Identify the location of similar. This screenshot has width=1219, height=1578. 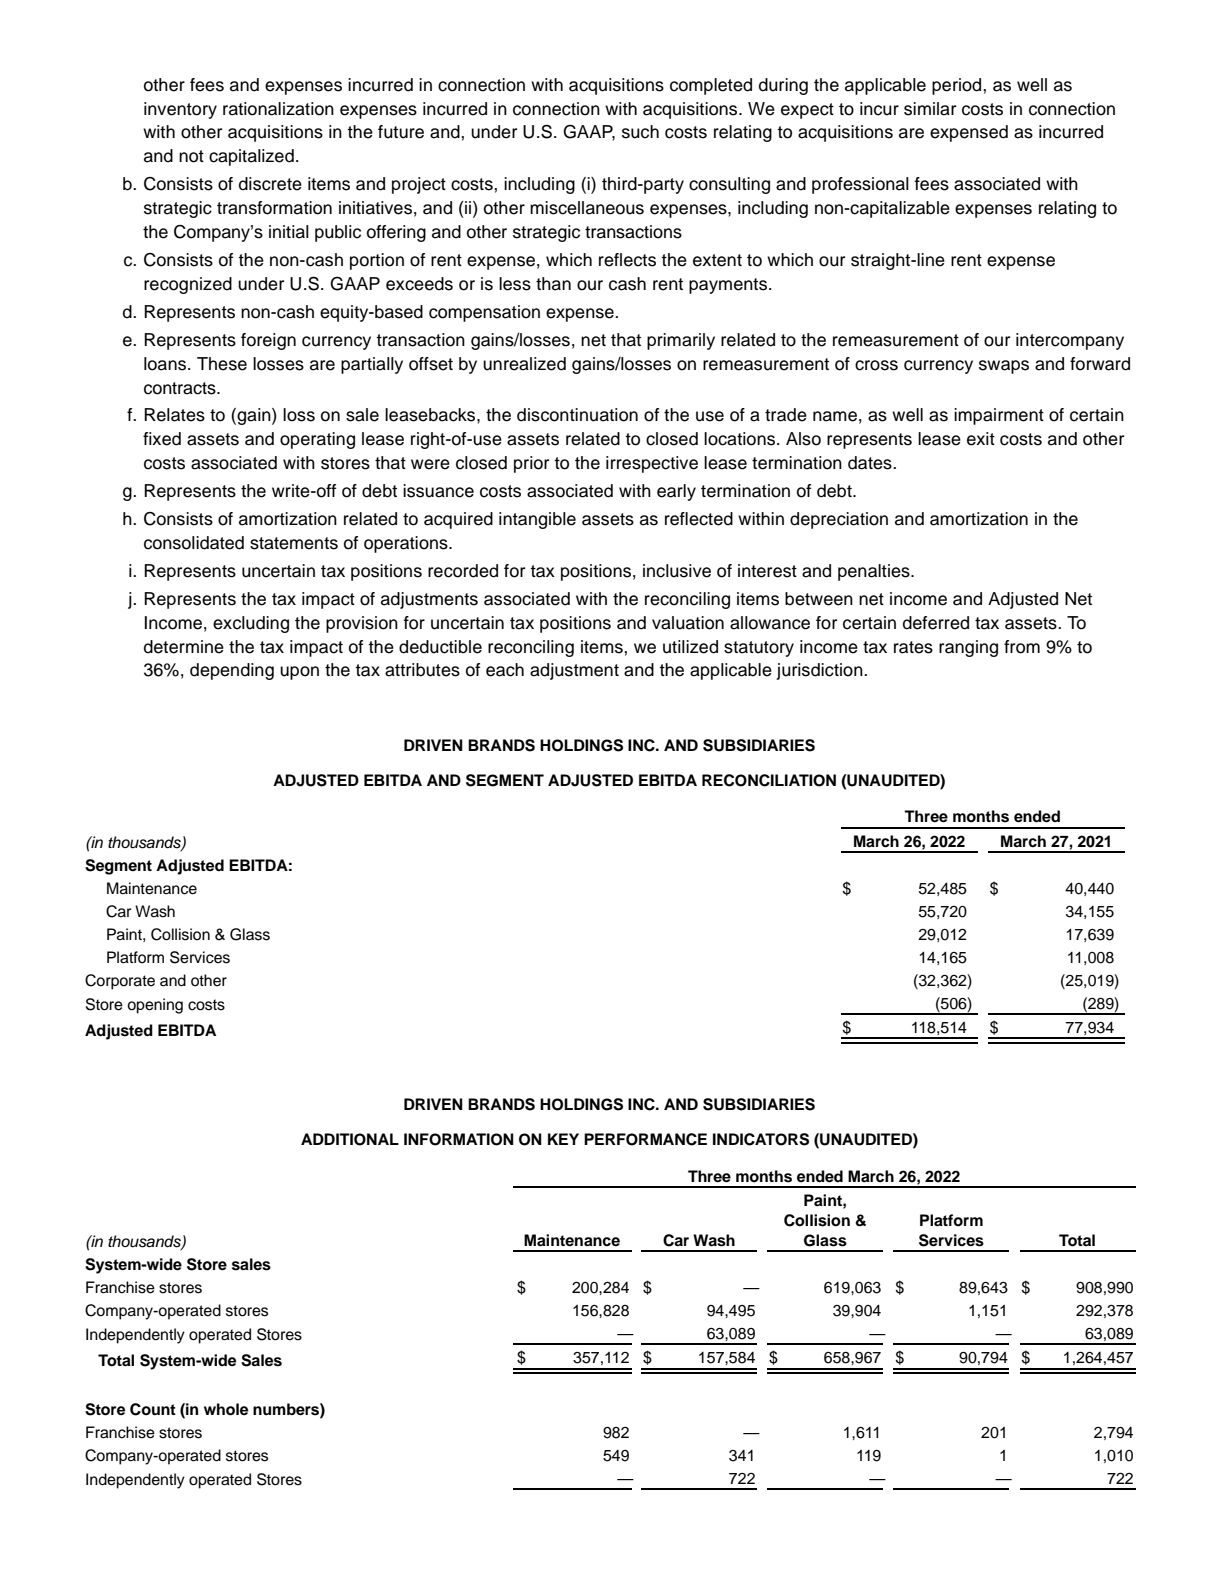
(930, 109).
